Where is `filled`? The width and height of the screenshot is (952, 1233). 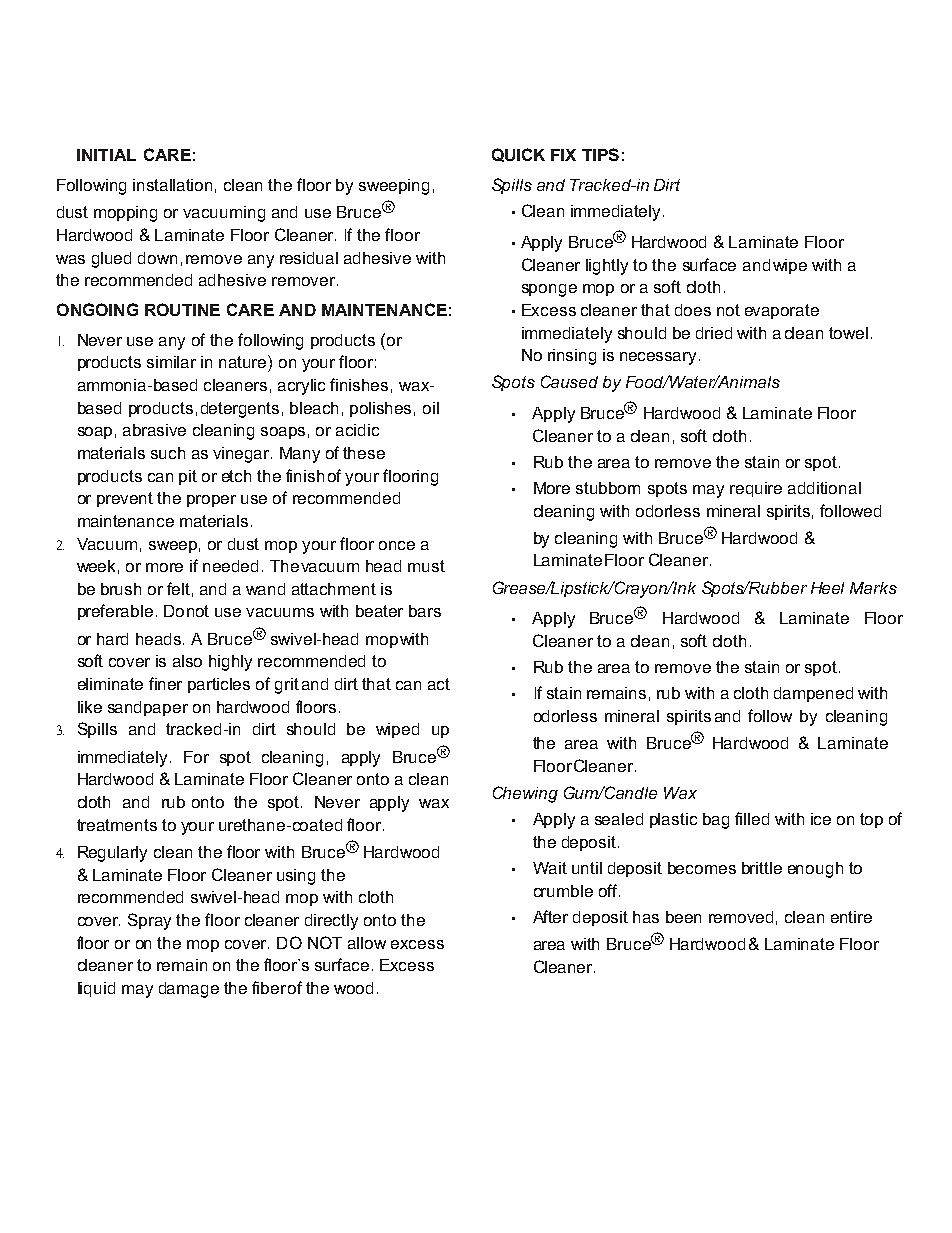
filled is located at coordinates (752, 818).
